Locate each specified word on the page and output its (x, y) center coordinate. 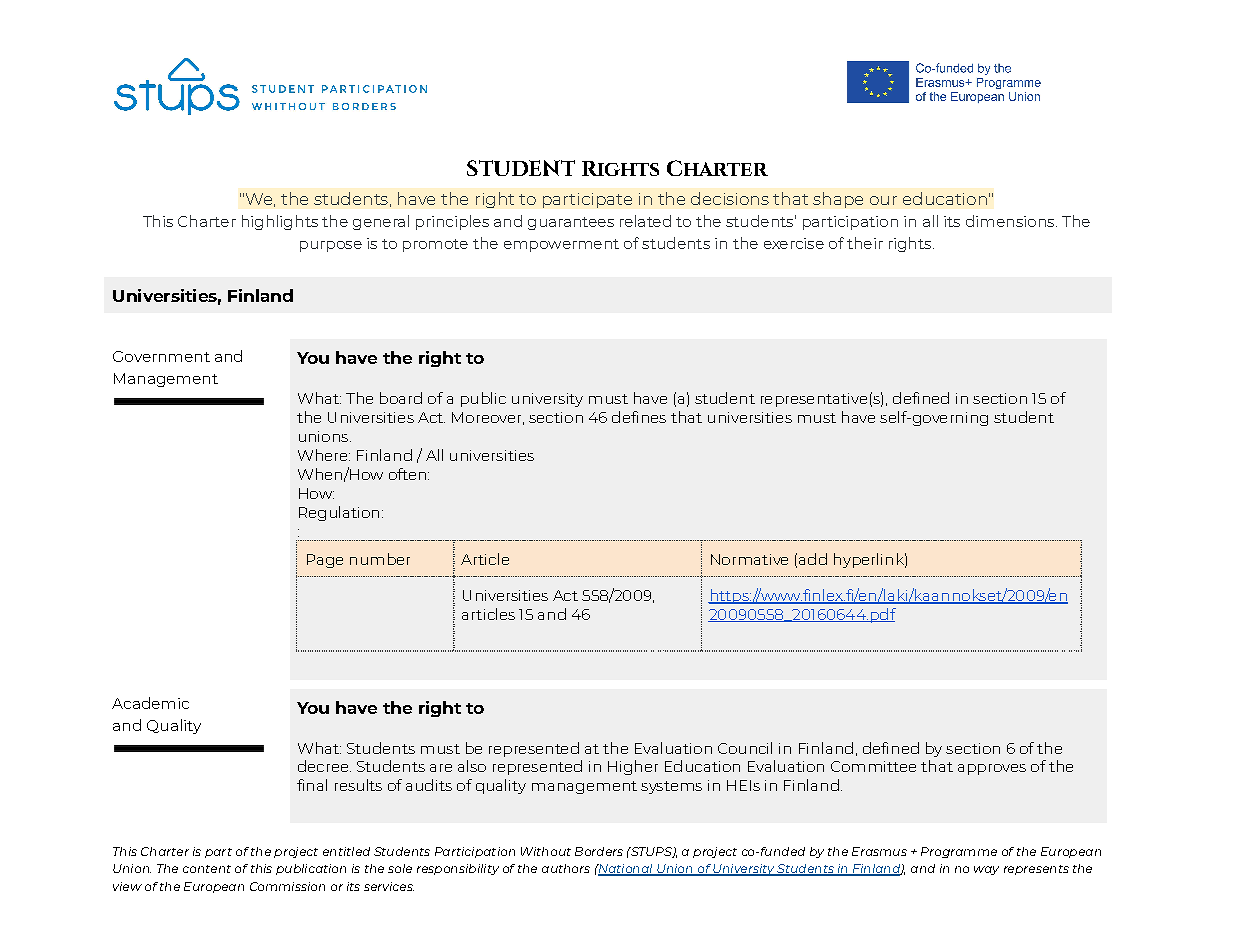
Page (325, 561)
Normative (749, 559)
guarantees (571, 223)
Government (161, 356)
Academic (150, 703)
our (883, 200)
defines (639, 417)
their (865, 243)
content (207, 869)
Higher (633, 767)
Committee (873, 766)
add (813, 559)
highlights (280, 222)
